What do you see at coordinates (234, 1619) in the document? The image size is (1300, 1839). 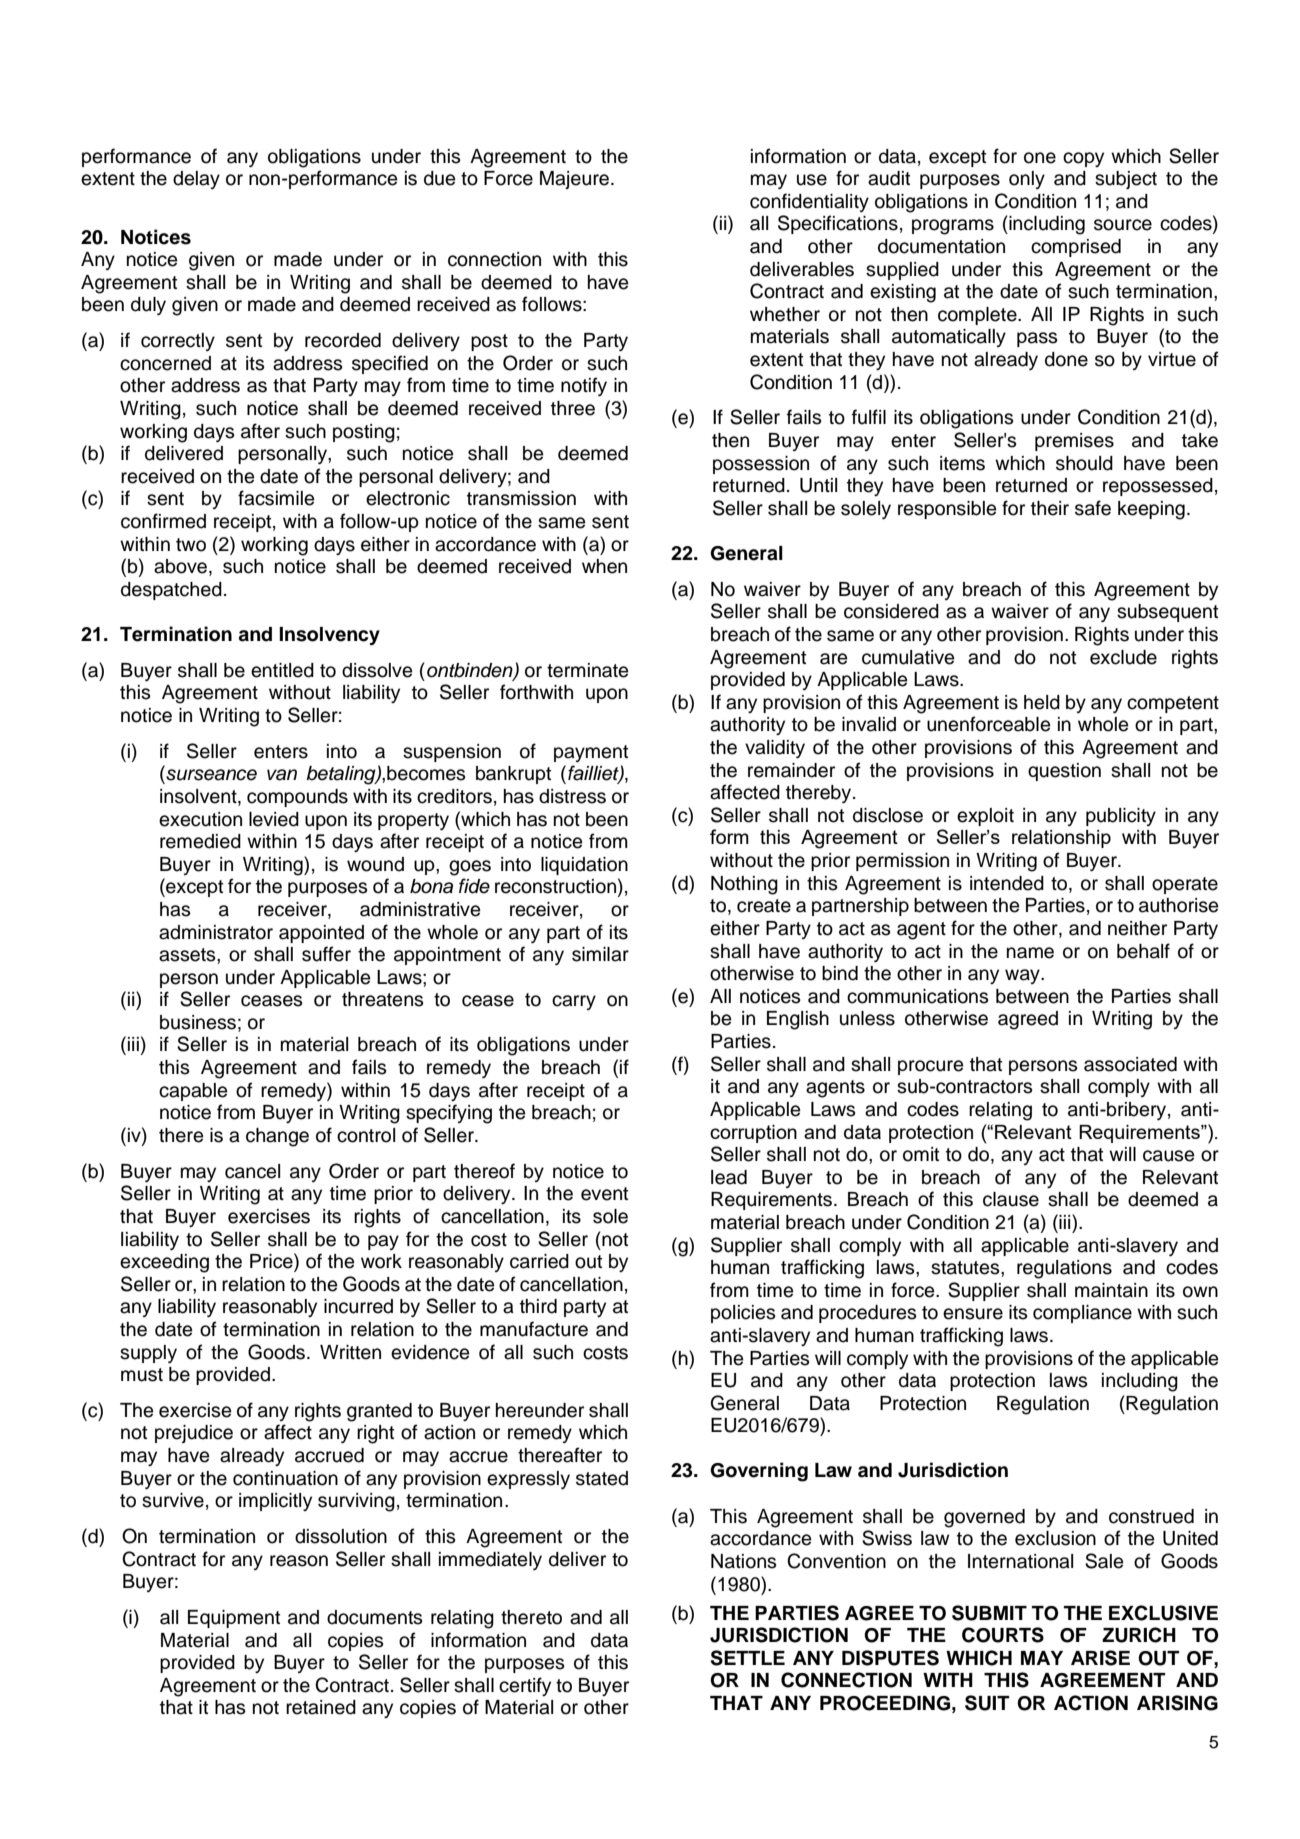 I see `Equipment` at bounding box center [234, 1619].
